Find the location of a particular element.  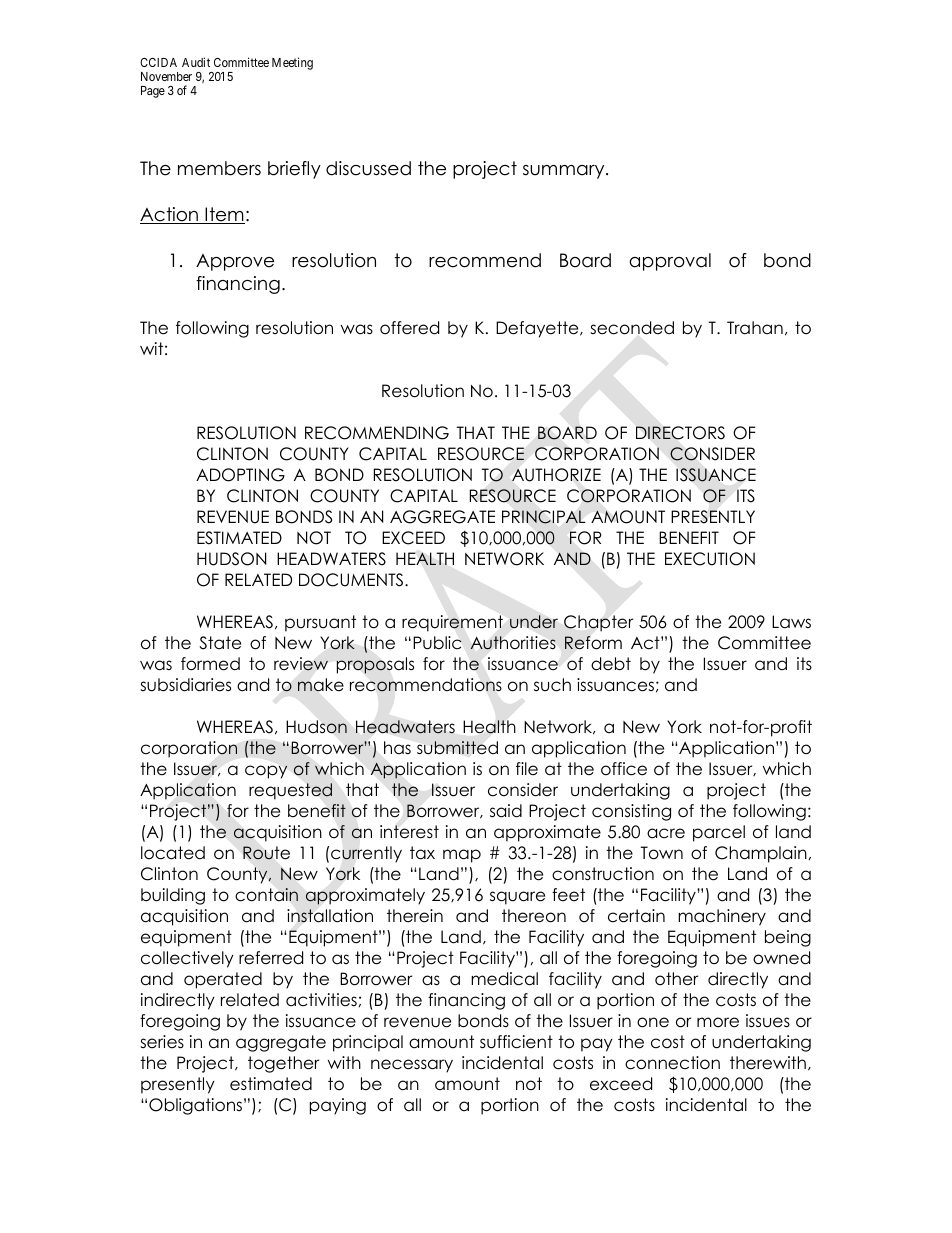

Audit is located at coordinates (196, 62).
